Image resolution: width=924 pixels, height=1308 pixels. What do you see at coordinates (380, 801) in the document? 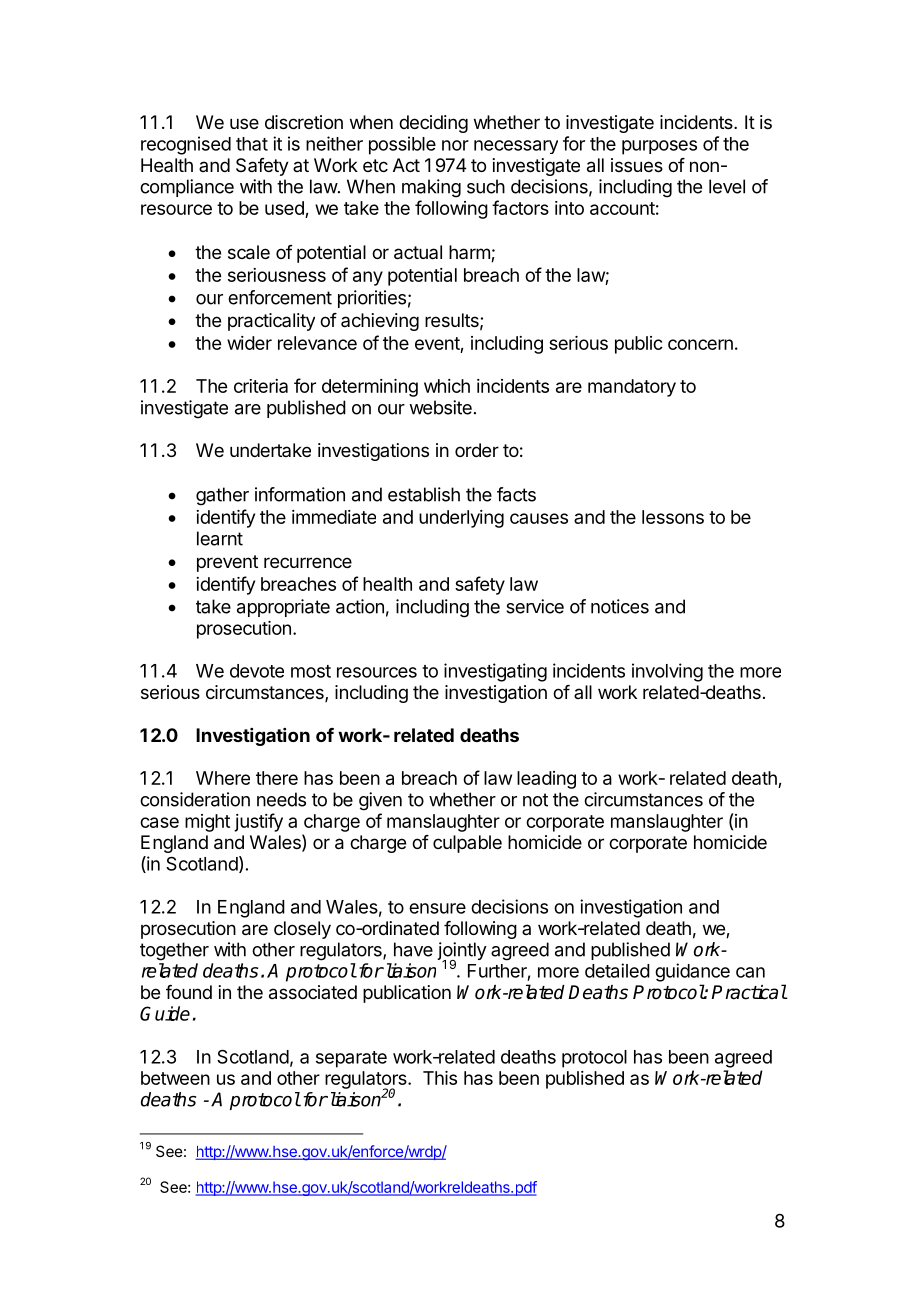
I see `given` at bounding box center [380, 801].
